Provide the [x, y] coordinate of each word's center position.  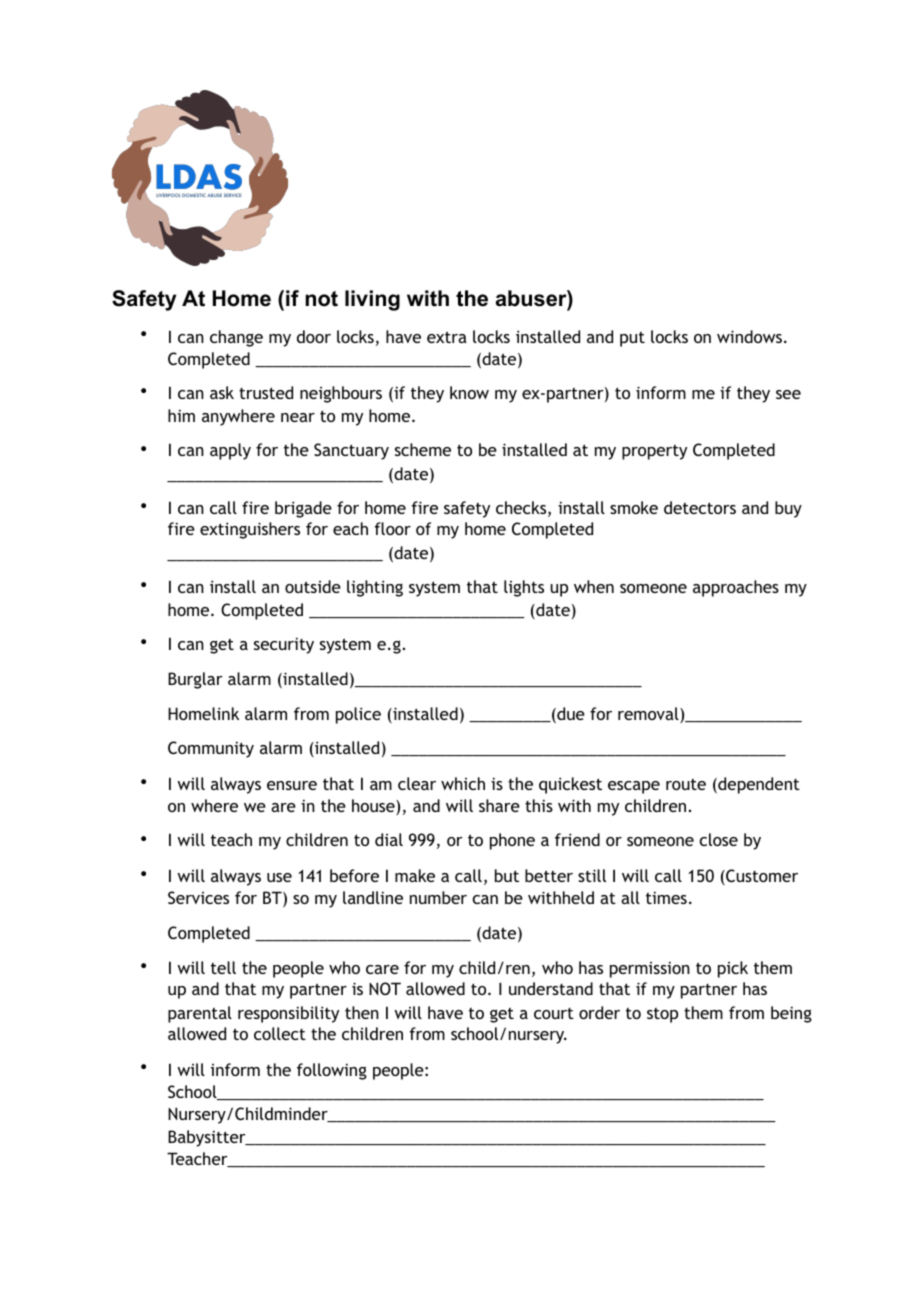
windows [749, 336]
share [499, 805]
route [686, 784]
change [236, 338]
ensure [292, 785]
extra [447, 337]
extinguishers [250, 530]
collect [280, 1033]
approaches [736, 588]
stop [662, 1015]
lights [524, 588]
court [554, 1013]
